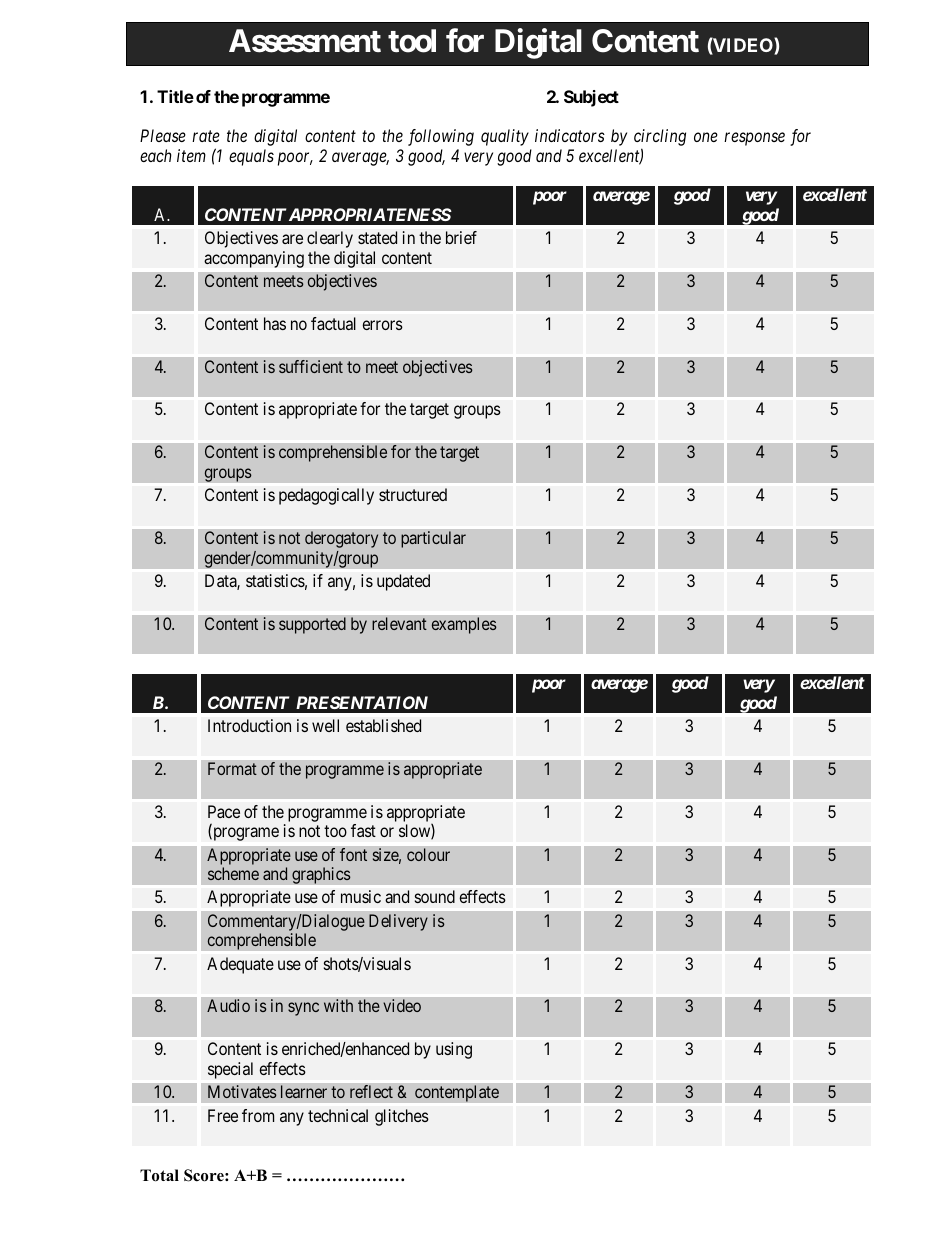  Describe the element at coordinates (706, 137) in the screenshot. I see `one` at that location.
